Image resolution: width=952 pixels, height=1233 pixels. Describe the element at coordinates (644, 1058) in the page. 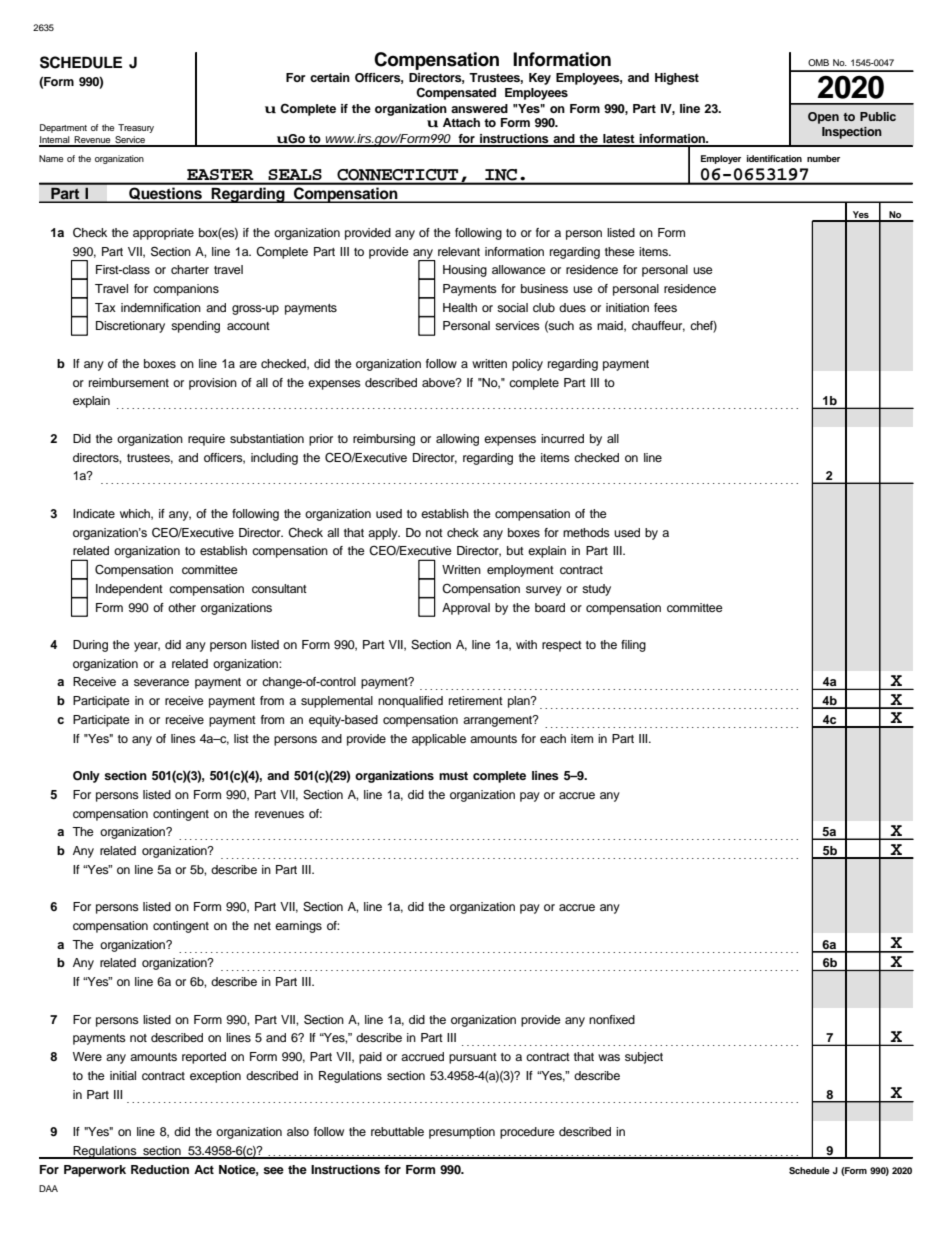

I see `subject` at that location.
